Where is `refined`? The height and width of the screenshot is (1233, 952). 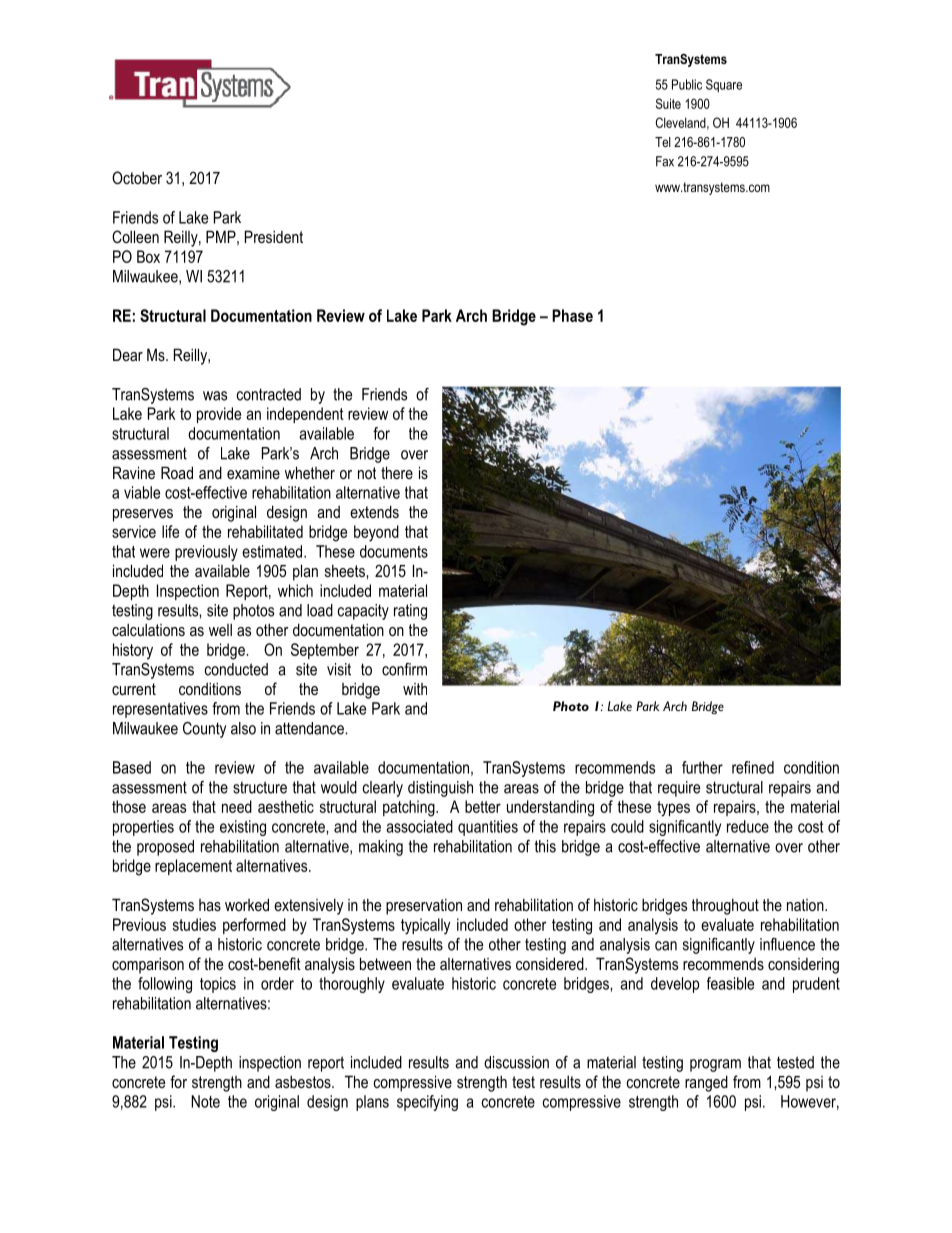 refined is located at coordinates (753, 767).
